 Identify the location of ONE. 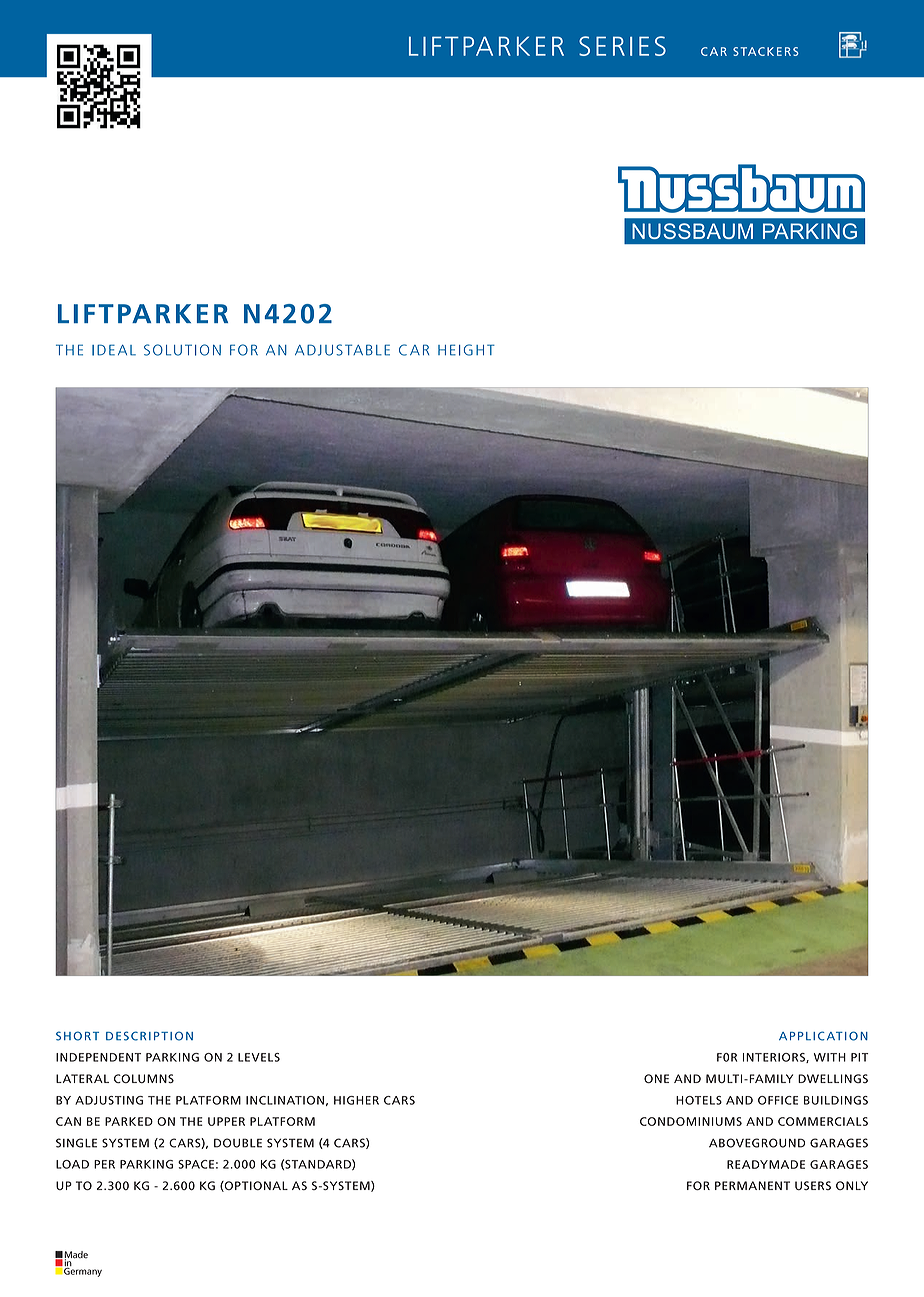
(656, 1078).
